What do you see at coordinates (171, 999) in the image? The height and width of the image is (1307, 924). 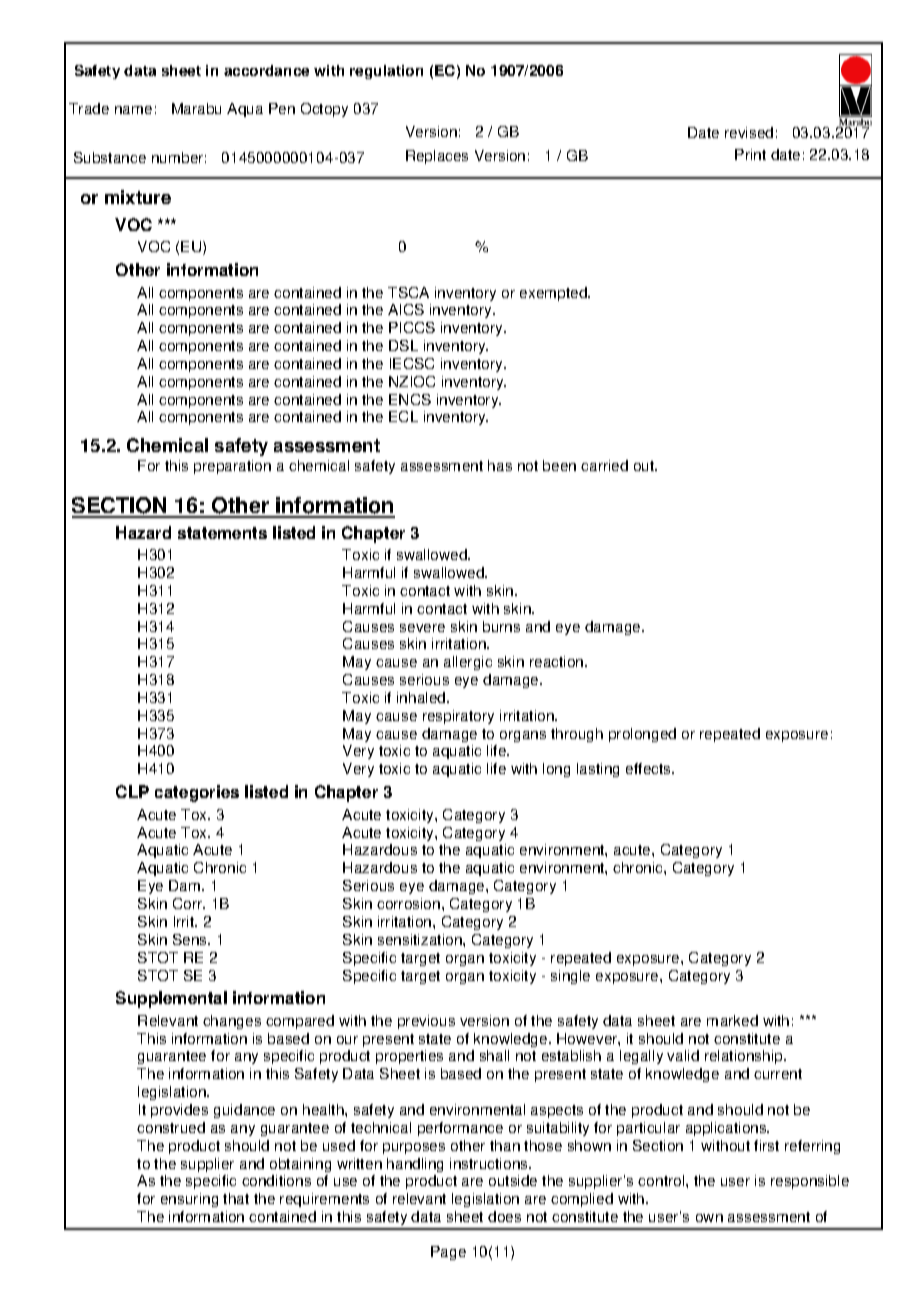 I see `Supplemental` at bounding box center [171, 999].
